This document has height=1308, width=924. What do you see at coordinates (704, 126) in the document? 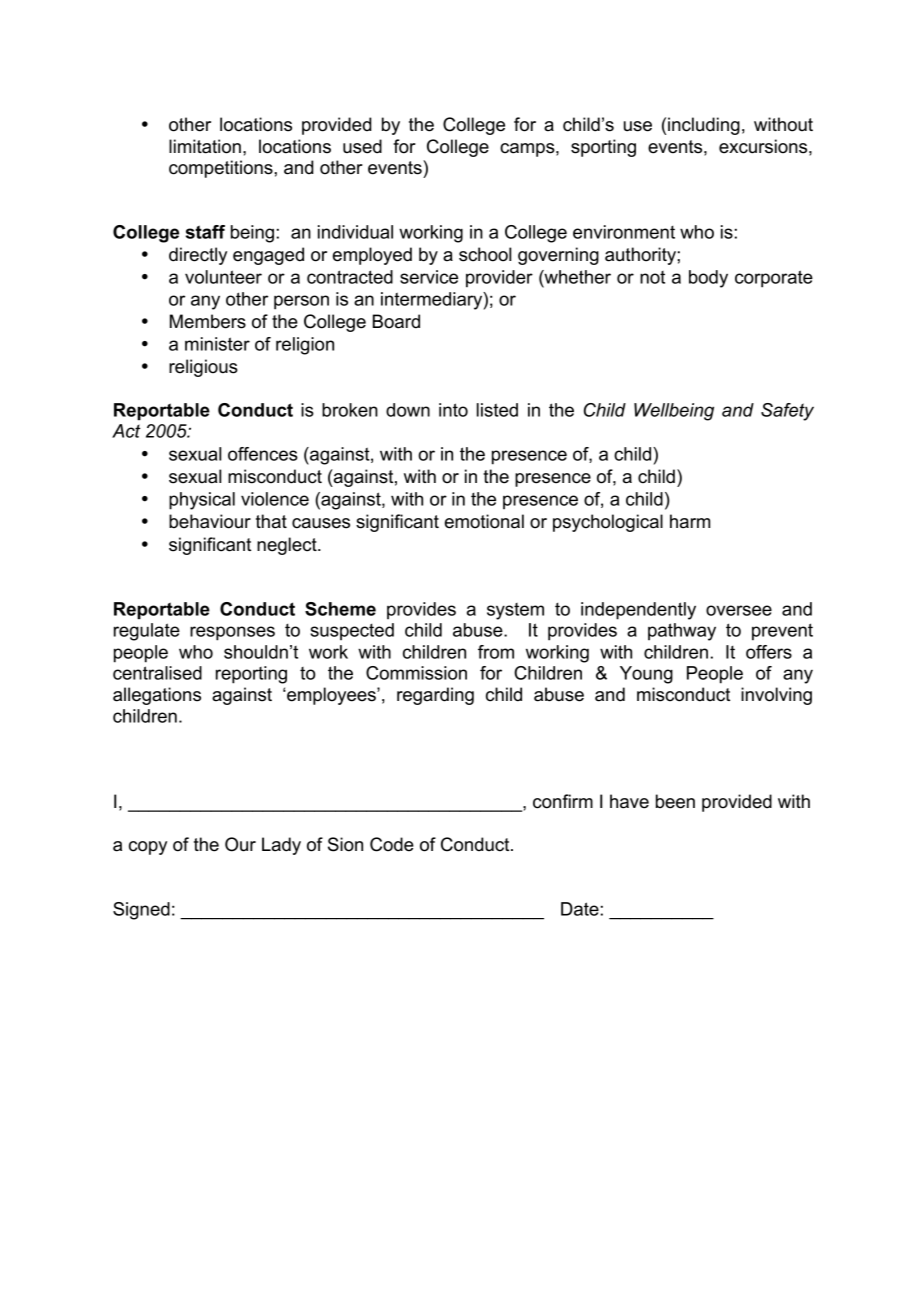
I see `including` at bounding box center [704, 126].
